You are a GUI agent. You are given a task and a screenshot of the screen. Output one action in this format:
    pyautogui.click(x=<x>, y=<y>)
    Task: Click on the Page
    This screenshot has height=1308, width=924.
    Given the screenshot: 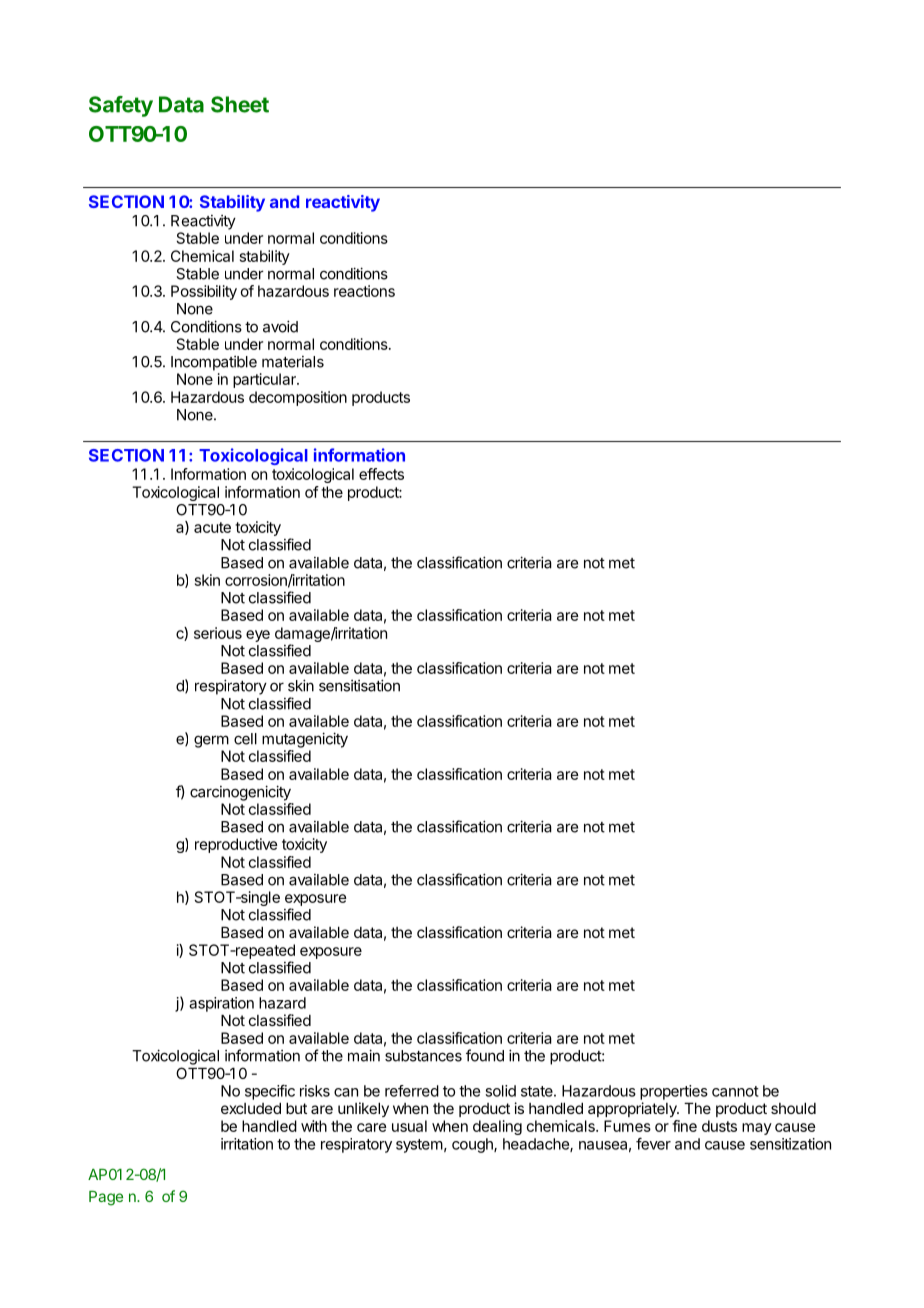 What is the action you would take?
    pyautogui.click(x=106, y=1198)
